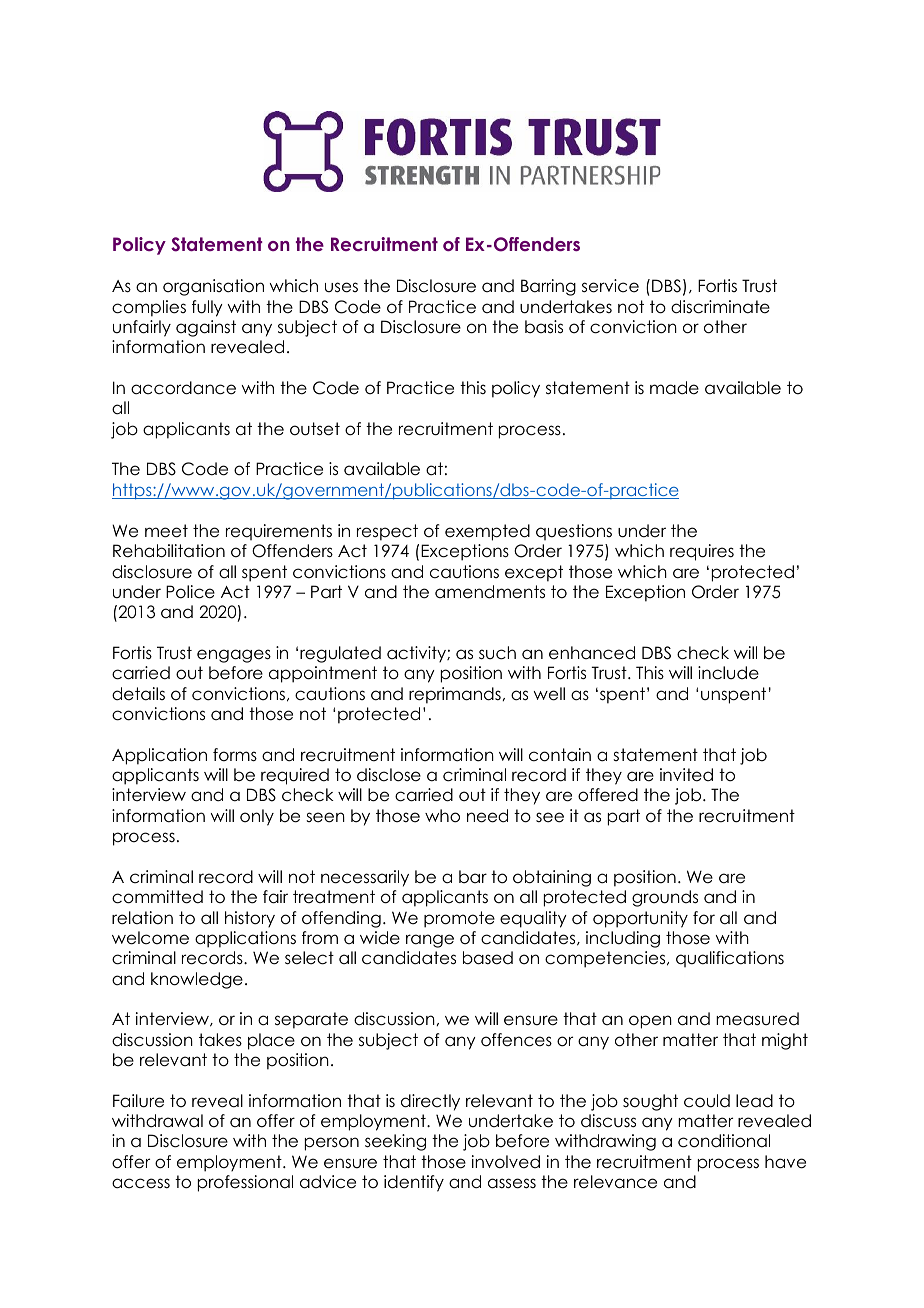  Describe the element at coordinates (506, 1162) in the page. I see `involved` at that location.
